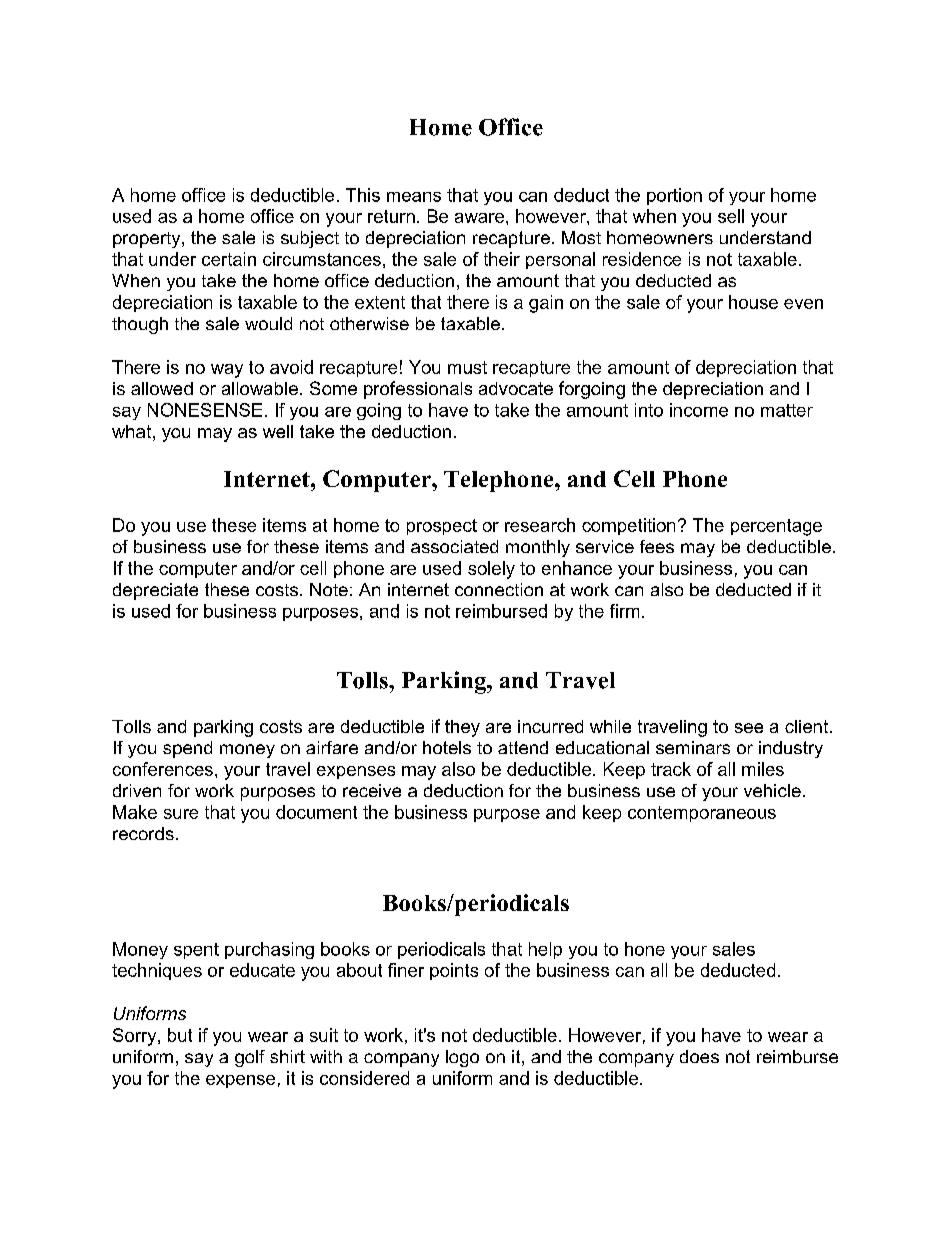 The width and height of the image is (952, 1233). I want to click on golf, so click(250, 1058).
